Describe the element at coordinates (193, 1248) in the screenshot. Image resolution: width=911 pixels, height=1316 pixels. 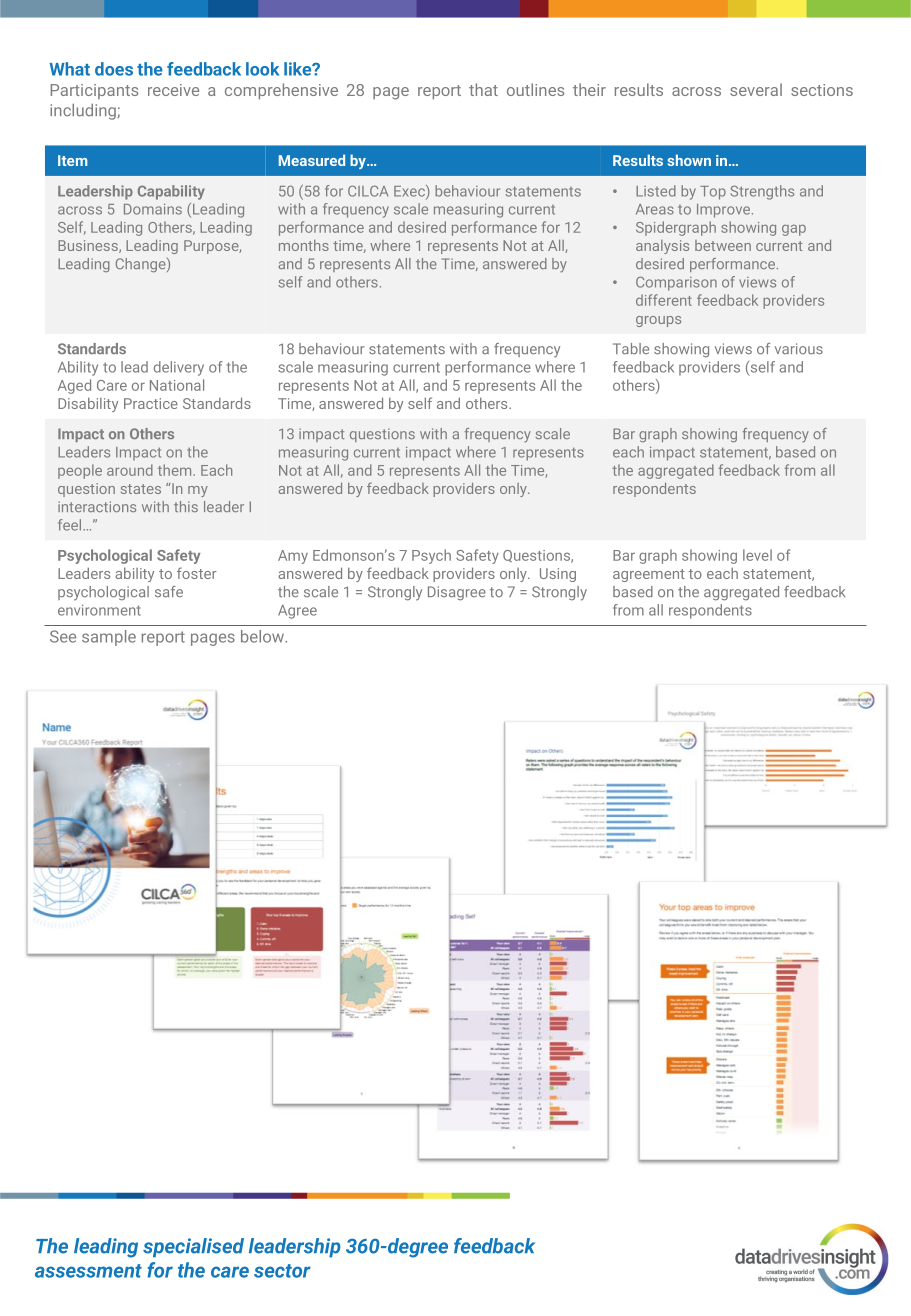
I see `specialised` at that location.
